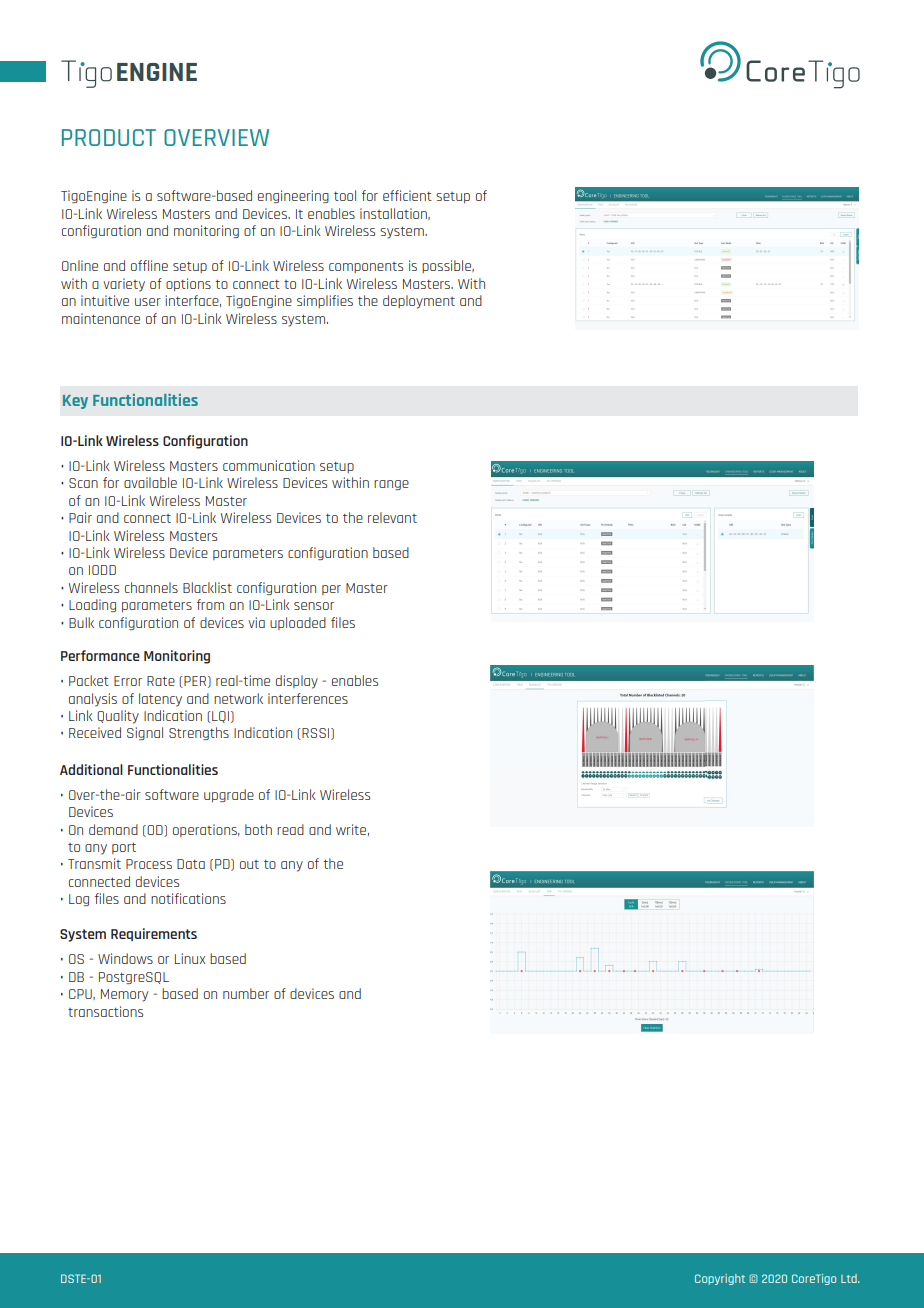 This page has height=1308, width=924. What do you see at coordinates (290, 829) in the page?
I see `read` at bounding box center [290, 829].
